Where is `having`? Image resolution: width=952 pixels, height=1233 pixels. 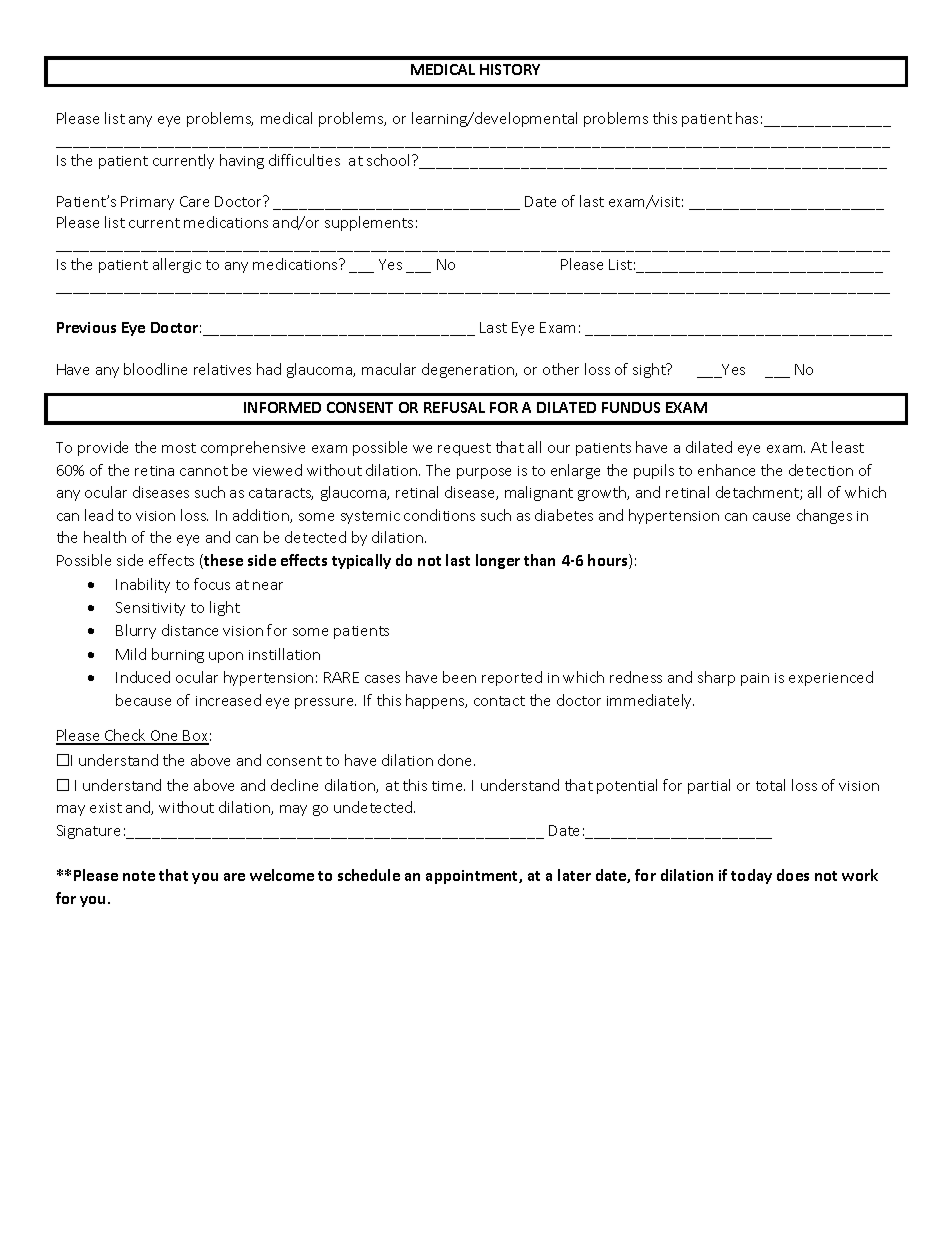 having is located at coordinates (242, 161).
